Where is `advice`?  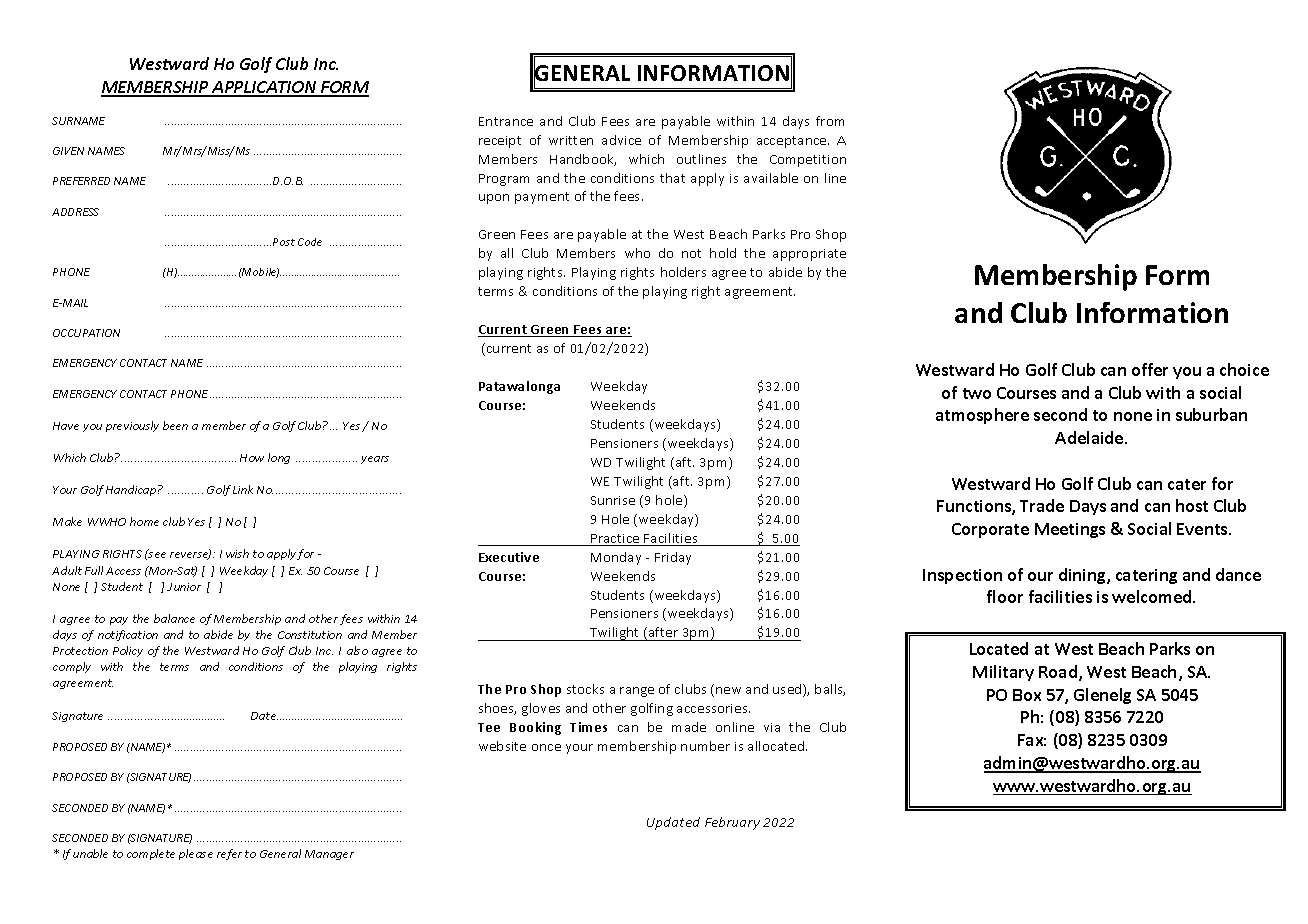
advice is located at coordinates (621, 140).
